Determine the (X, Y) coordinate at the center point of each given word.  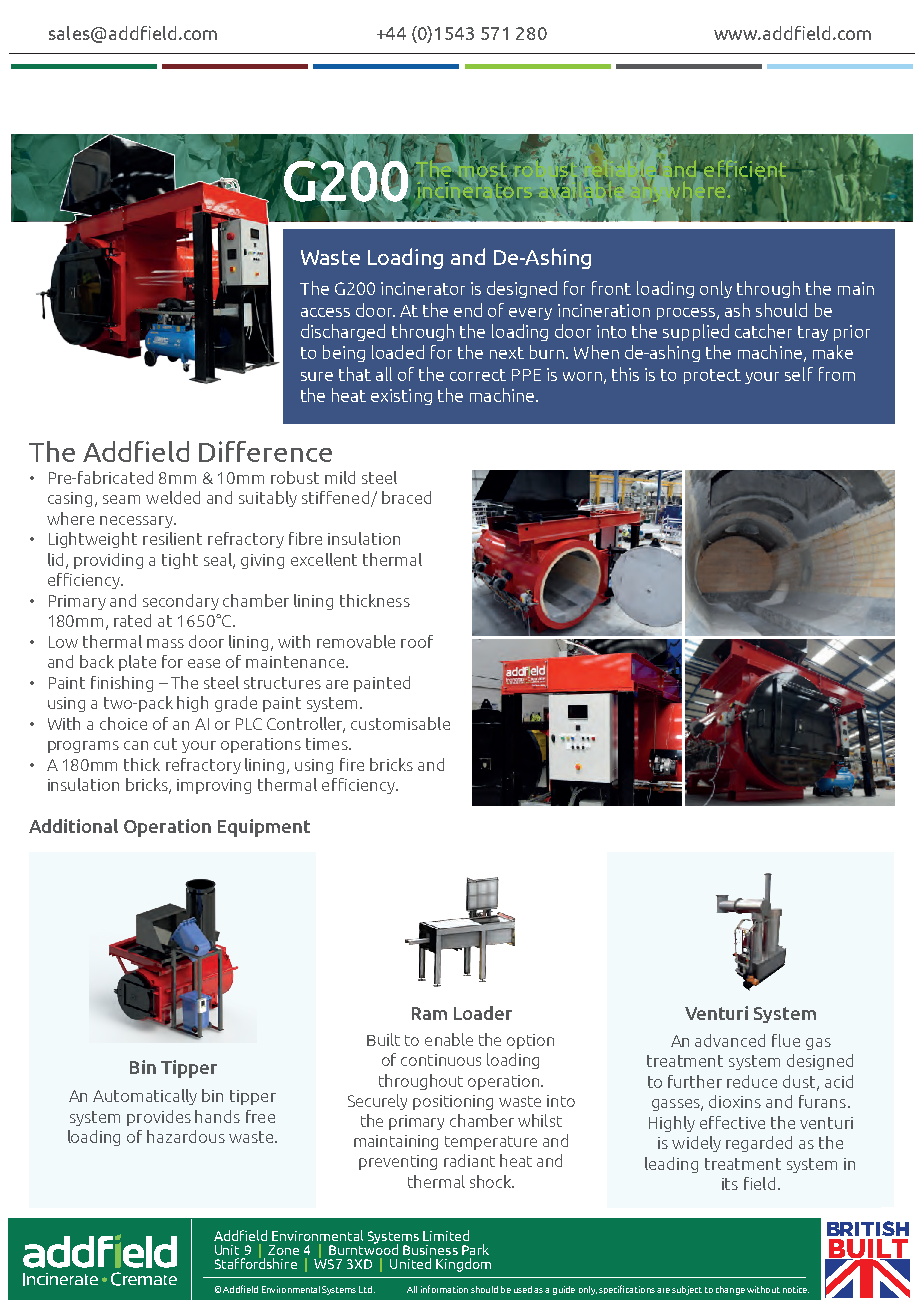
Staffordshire (256, 1262)
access (325, 312)
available (581, 190)
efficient (745, 169)
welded (173, 497)
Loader (483, 1013)
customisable (400, 723)
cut (165, 744)
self (799, 374)
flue (786, 1040)
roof (417, 641)
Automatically (145, 1097)
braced (406, 497)
